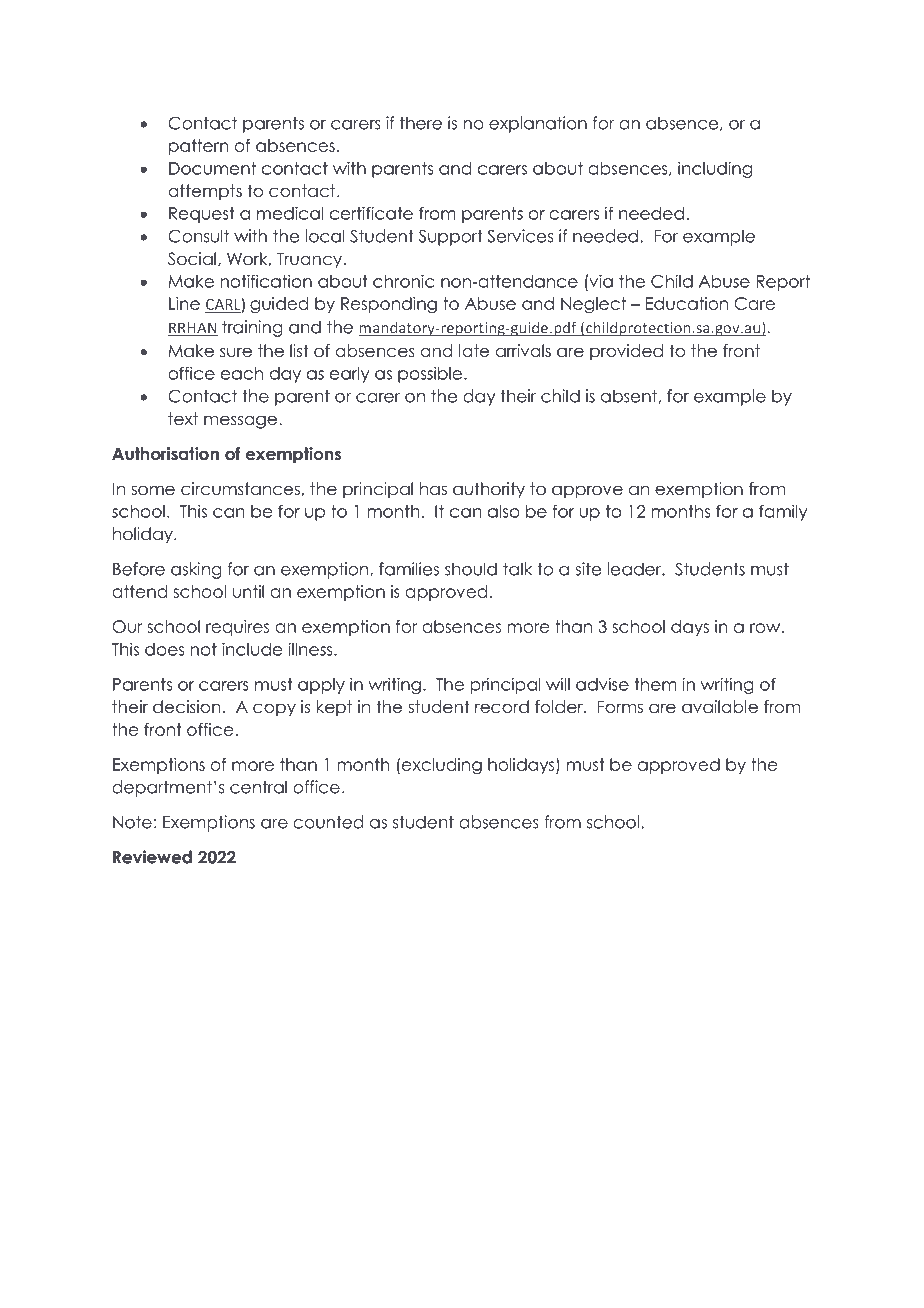 The image size is (924, 1308). Describe the element at coordinates (433, 489) in the screenshot. I see `has` at that location.
